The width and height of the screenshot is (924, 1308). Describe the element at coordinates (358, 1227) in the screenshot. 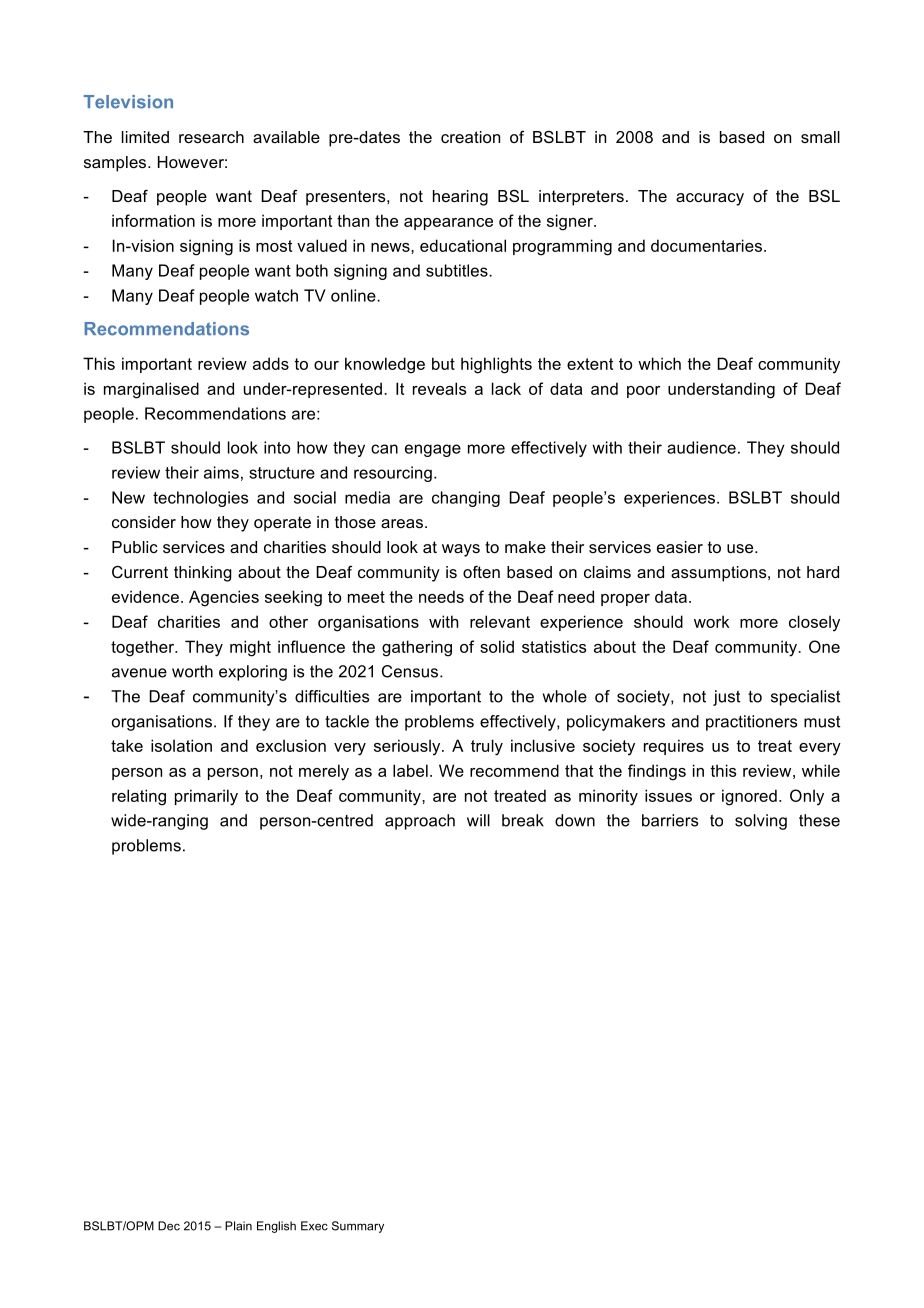

I see `Summary` at that location.
